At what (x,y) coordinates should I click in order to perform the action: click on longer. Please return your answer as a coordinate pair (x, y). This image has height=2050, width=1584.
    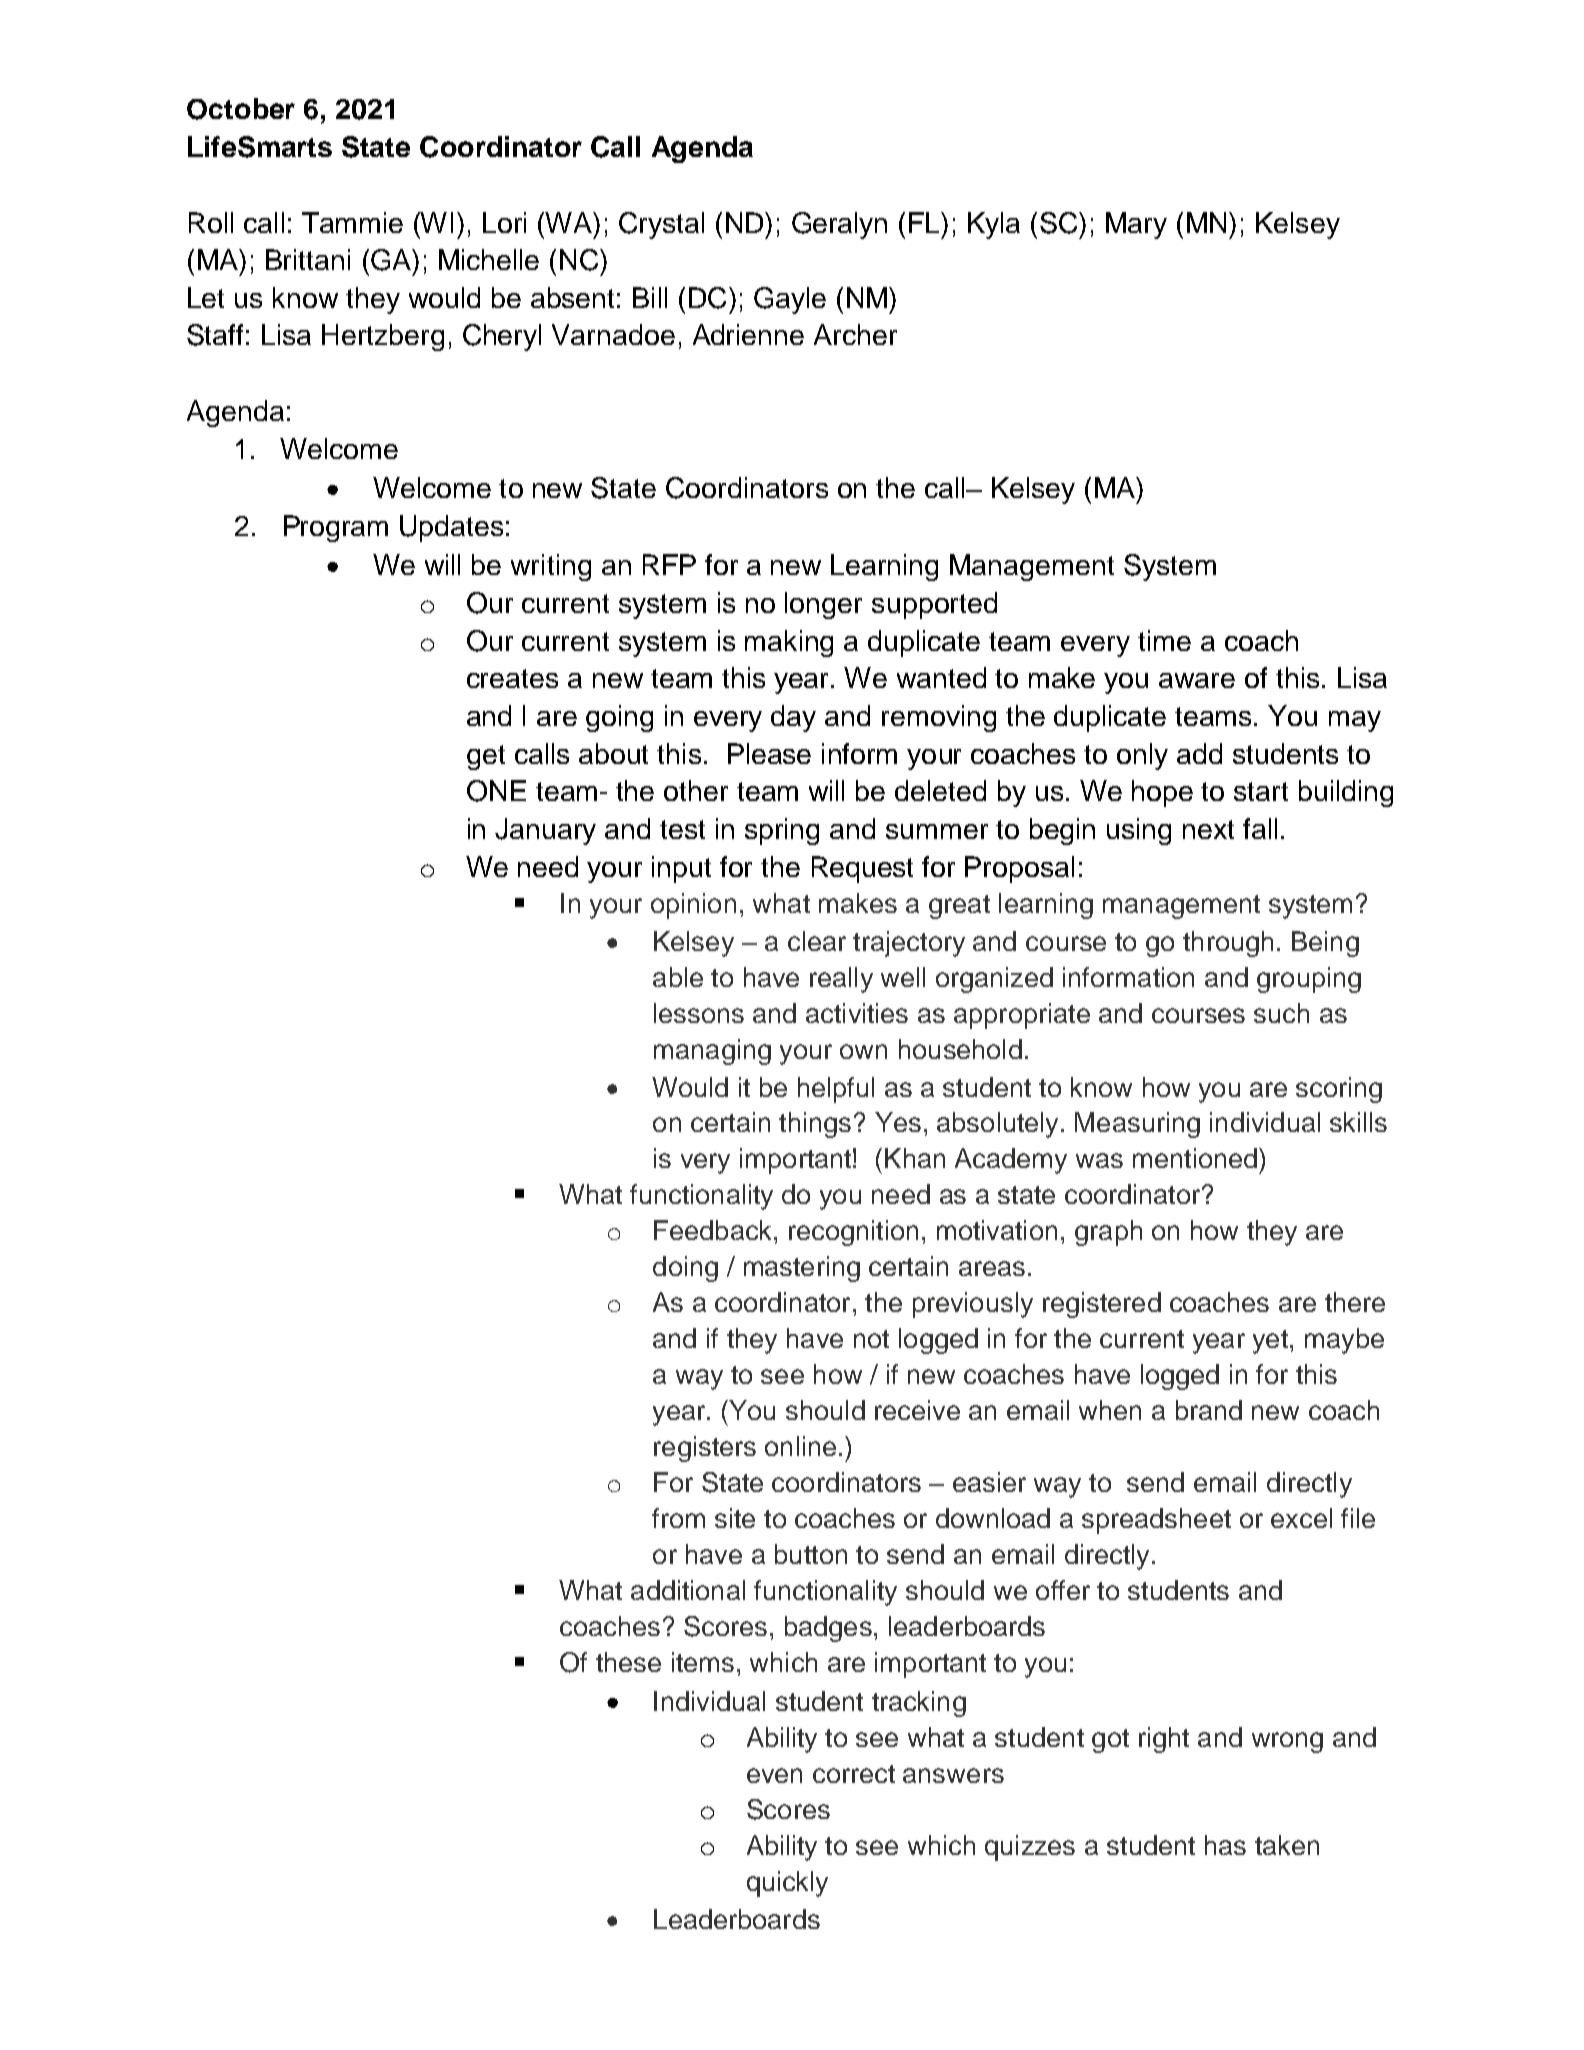
    Looking at the image, I should click on (823, 605).
